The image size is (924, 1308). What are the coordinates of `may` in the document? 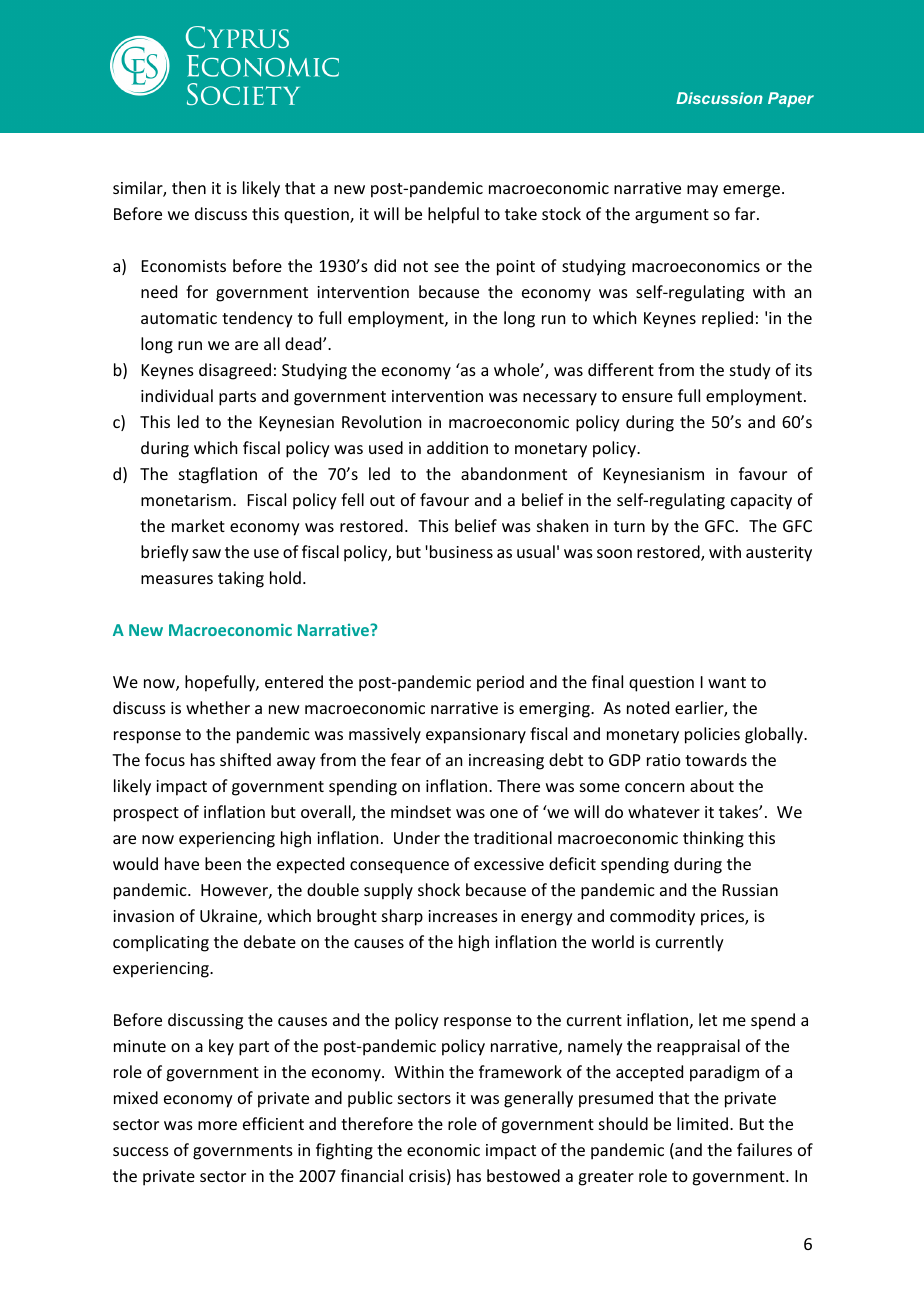 It's located at (702, 191).
